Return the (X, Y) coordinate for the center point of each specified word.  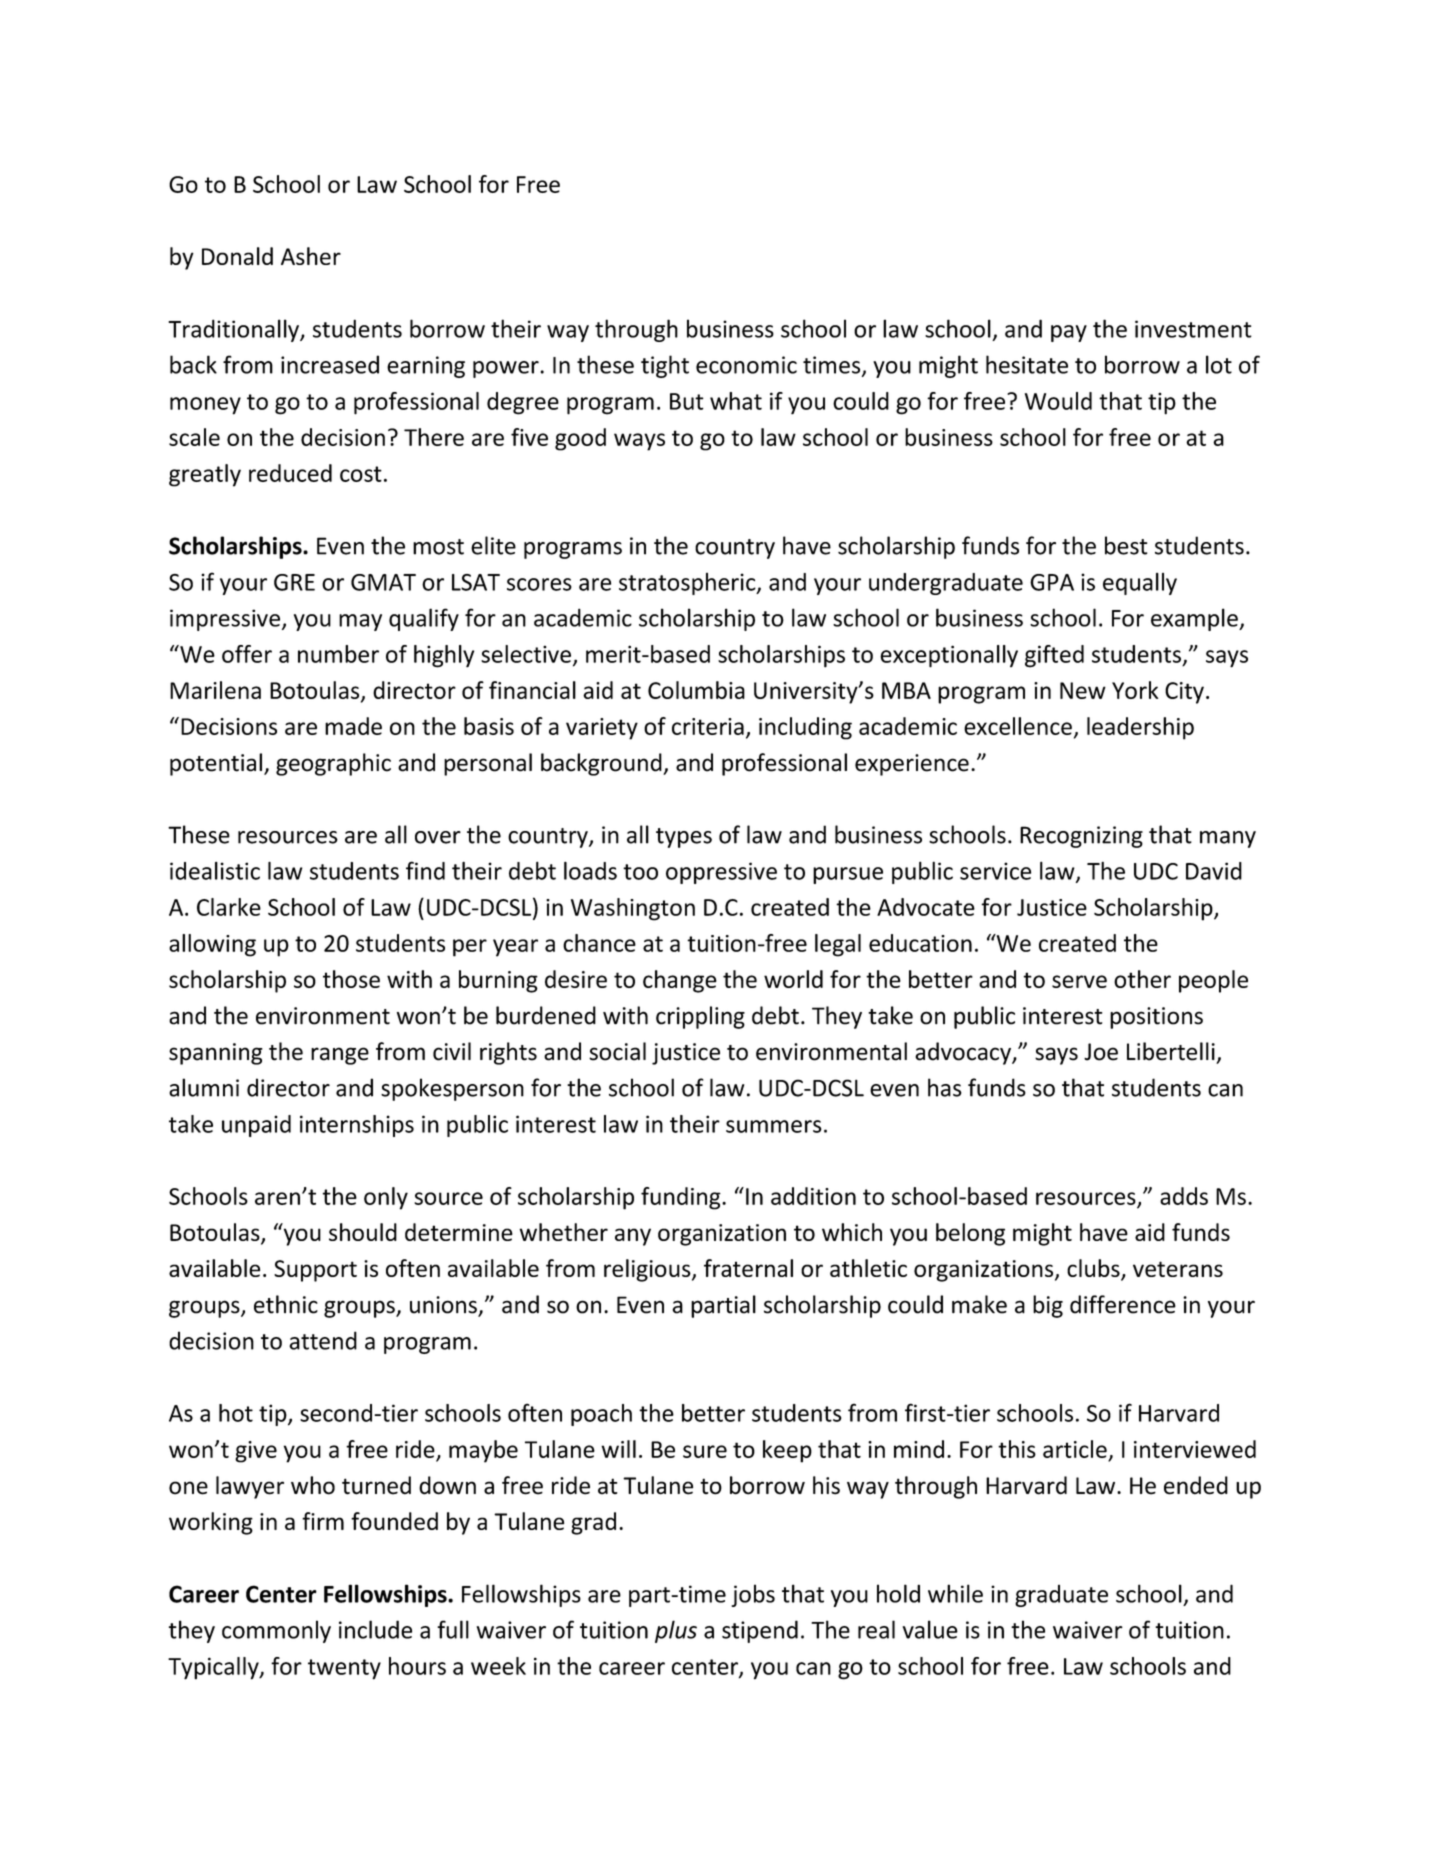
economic (746, 365)
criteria (708, 726)
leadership (1140, 728)
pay (1069, 333)
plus (676, 1631)
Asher (311, 256)
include (375, 1629)
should (363, 1232)
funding (682, 1198)
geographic (333, 764)
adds (1184, 1196)
